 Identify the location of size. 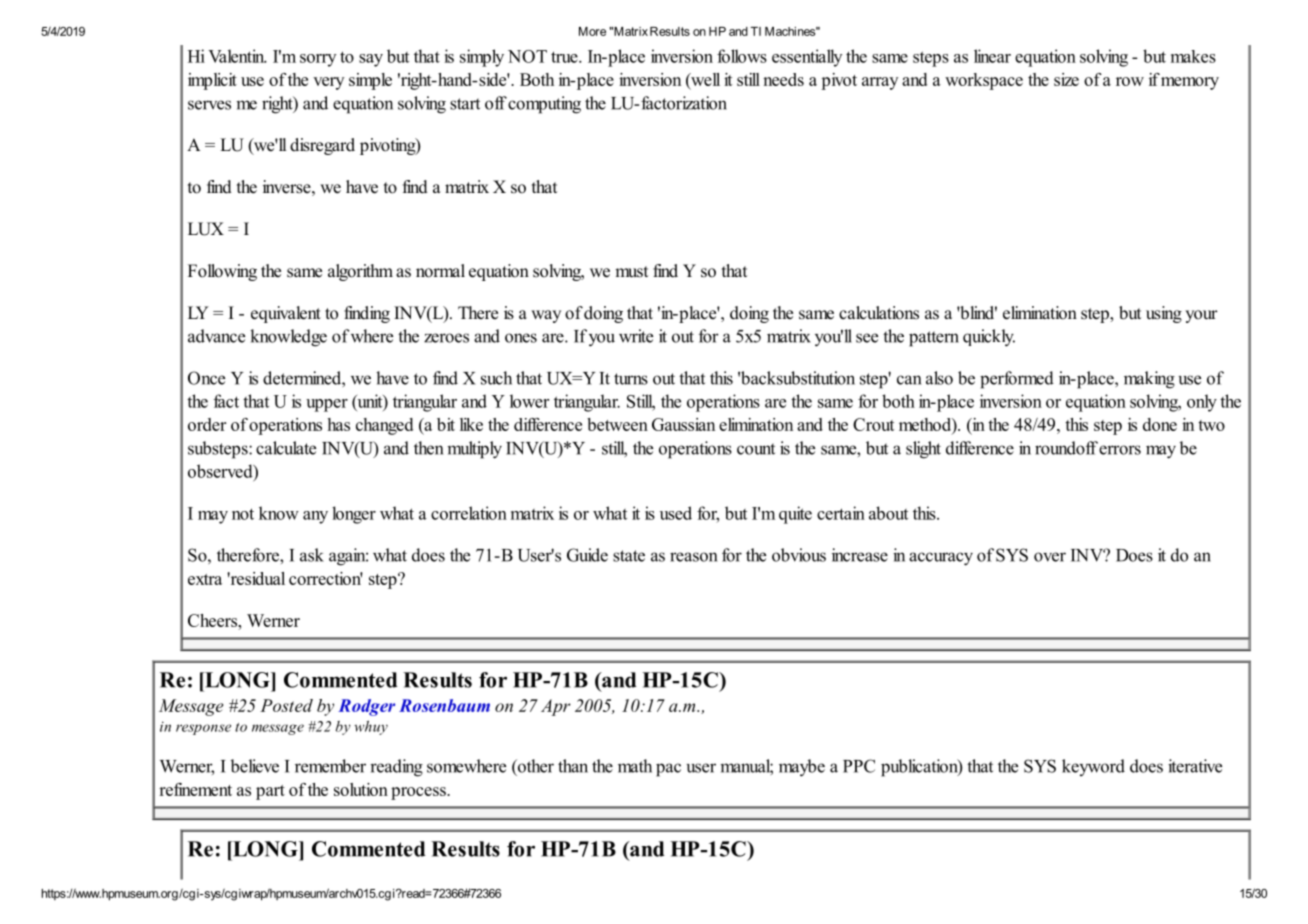
(1066, 79).
